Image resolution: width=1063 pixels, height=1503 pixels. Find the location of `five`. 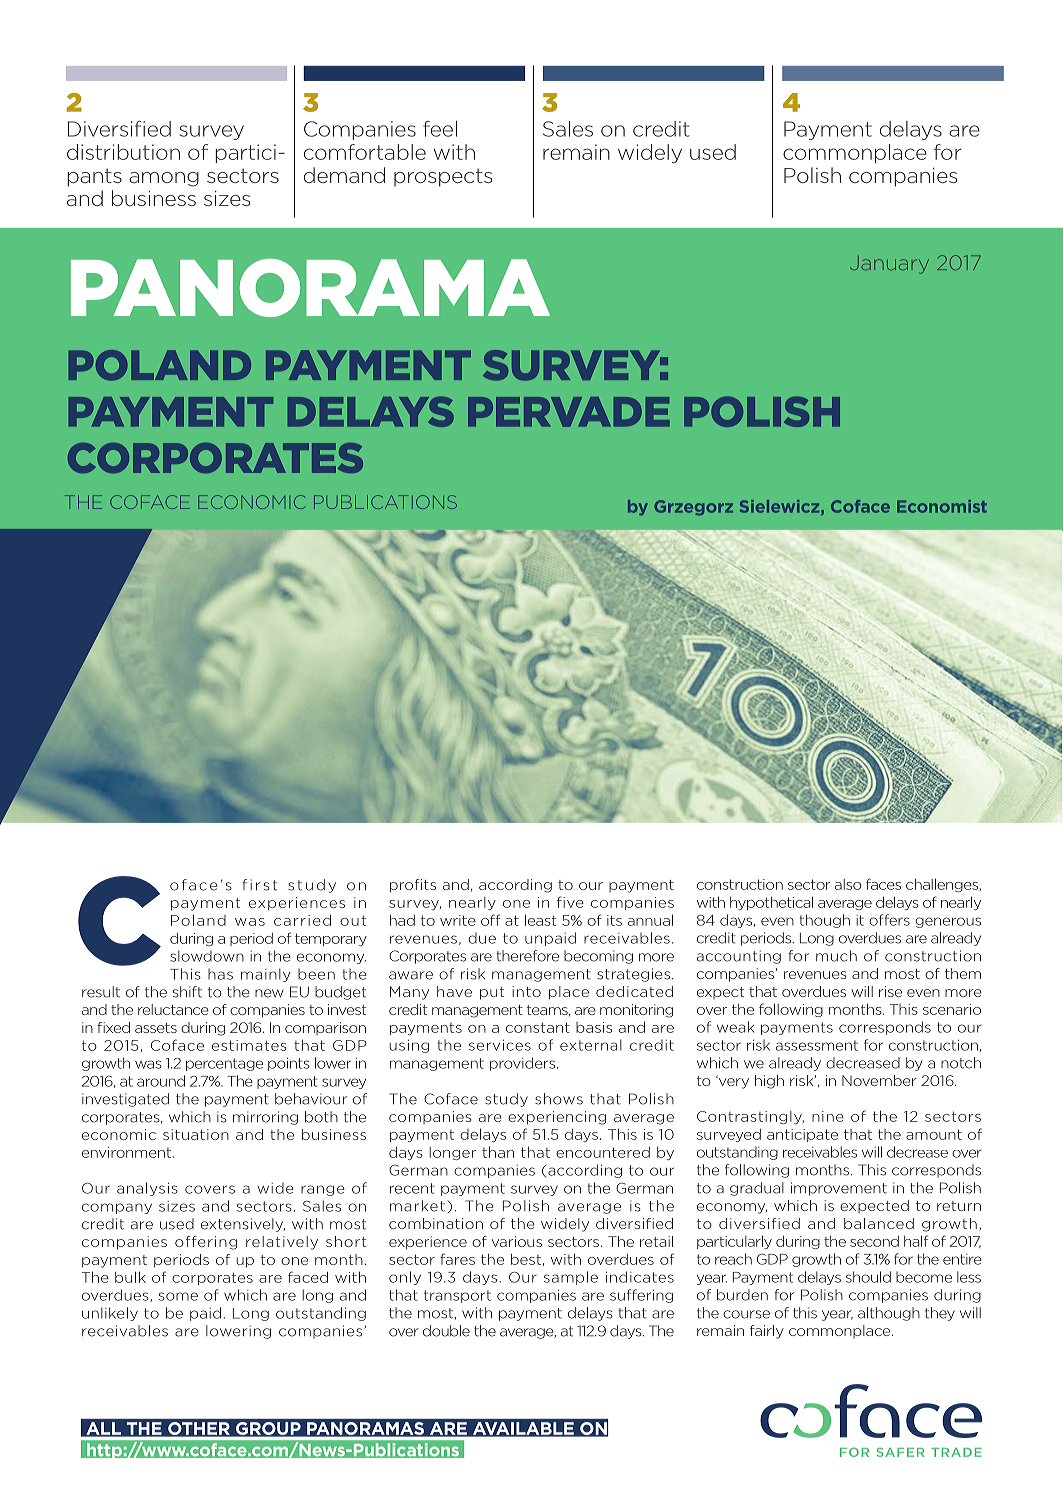

five is located at coordinates (570, 902).
